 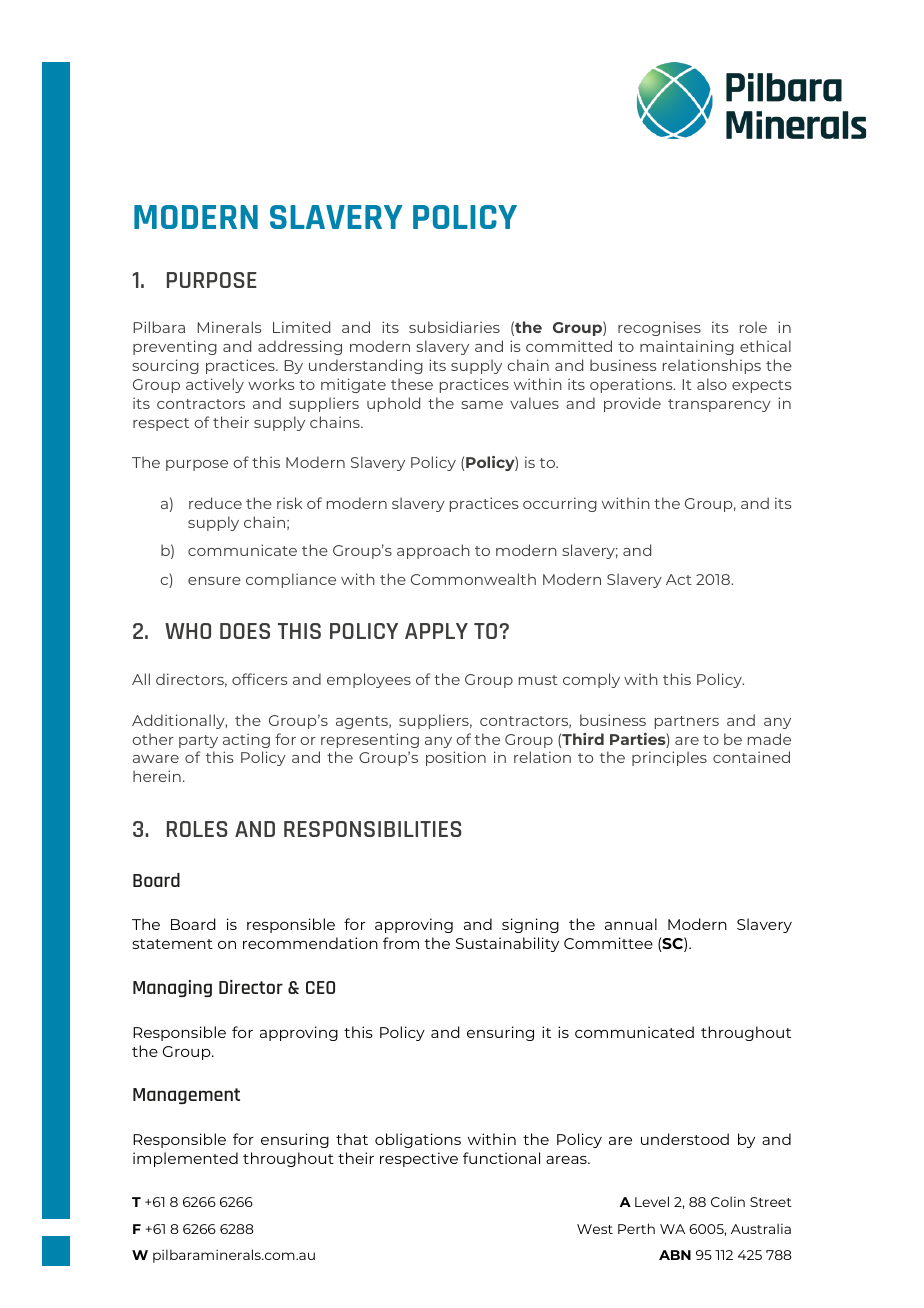 What do you see at coordinates (473, 579) in the image?
I see `Commonwealth` at bounding box center [473, 579].
